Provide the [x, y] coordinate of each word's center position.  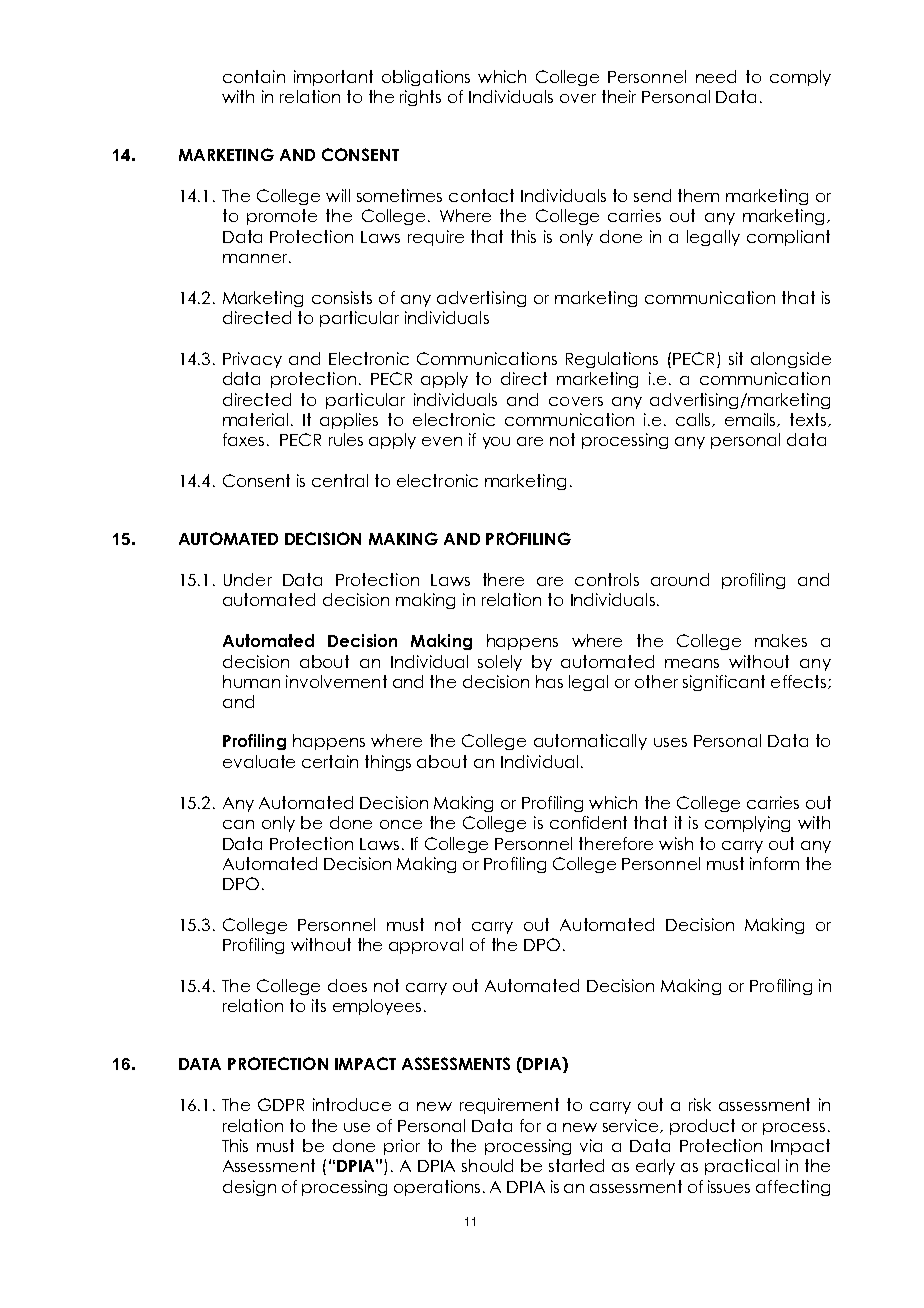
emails [751, 420]
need [716, 76]
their [619, 96]
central [340, 480]
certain [330, 761]
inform [774, 863]
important [333, 78]
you [496, 443]
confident [588, 822]
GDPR [281, 1104]
